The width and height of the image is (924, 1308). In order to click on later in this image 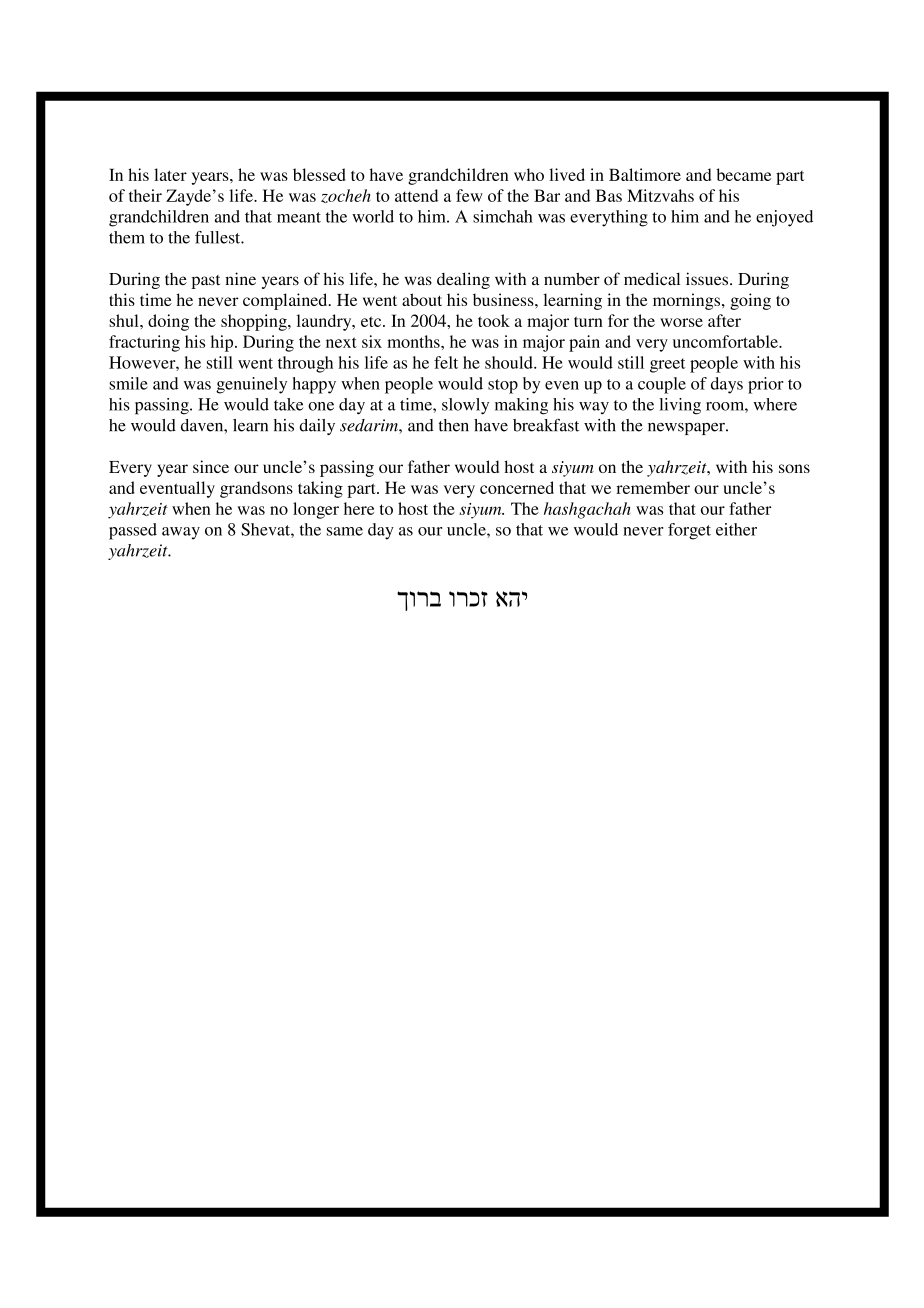, I will do `click(170, 174)`.
